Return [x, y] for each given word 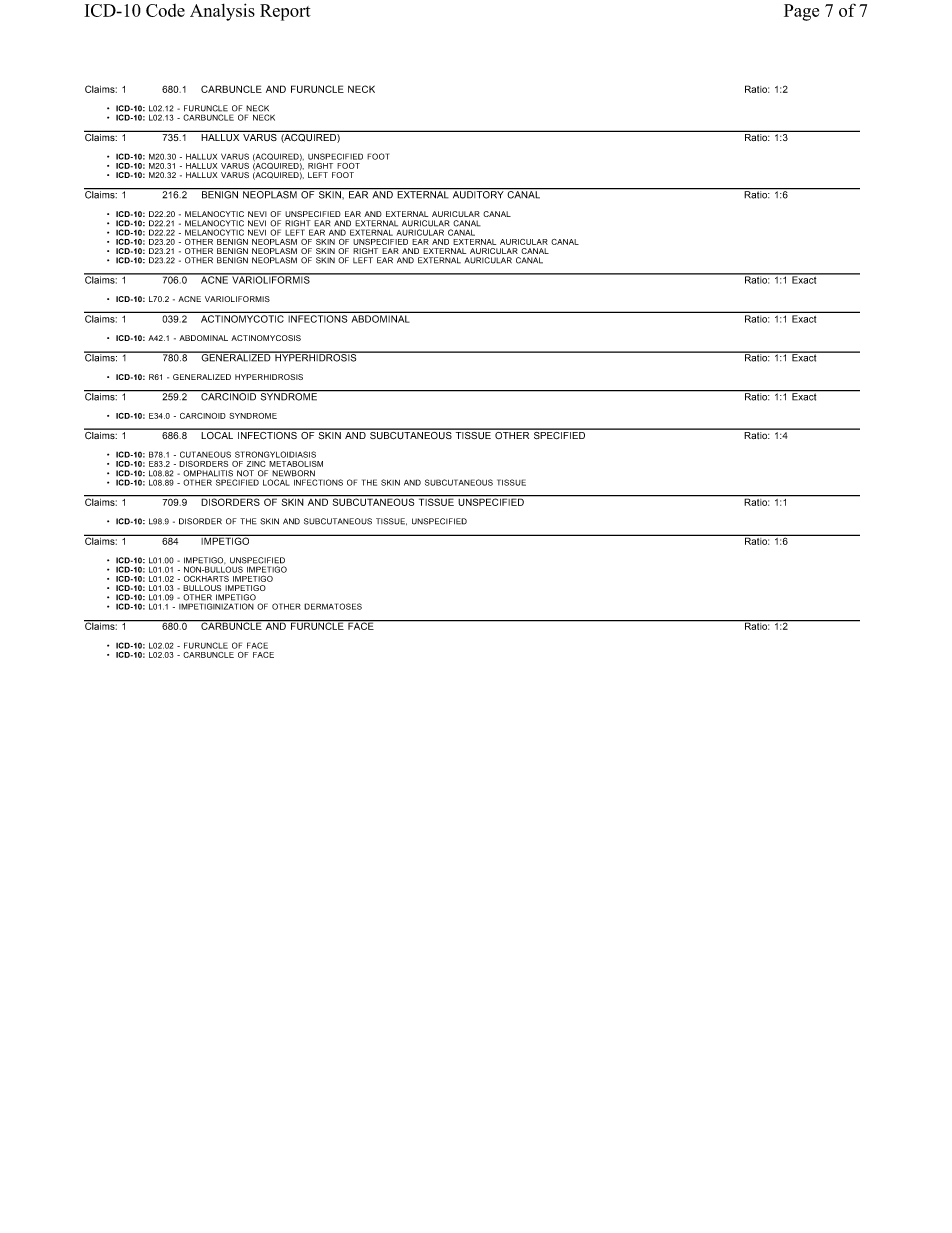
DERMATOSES [333, 606]
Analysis [222, 12]
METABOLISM [296, 464]
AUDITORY [478, 194]
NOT [245, 473]
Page [801, 12]
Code [165, 10]
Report [285, 12]
